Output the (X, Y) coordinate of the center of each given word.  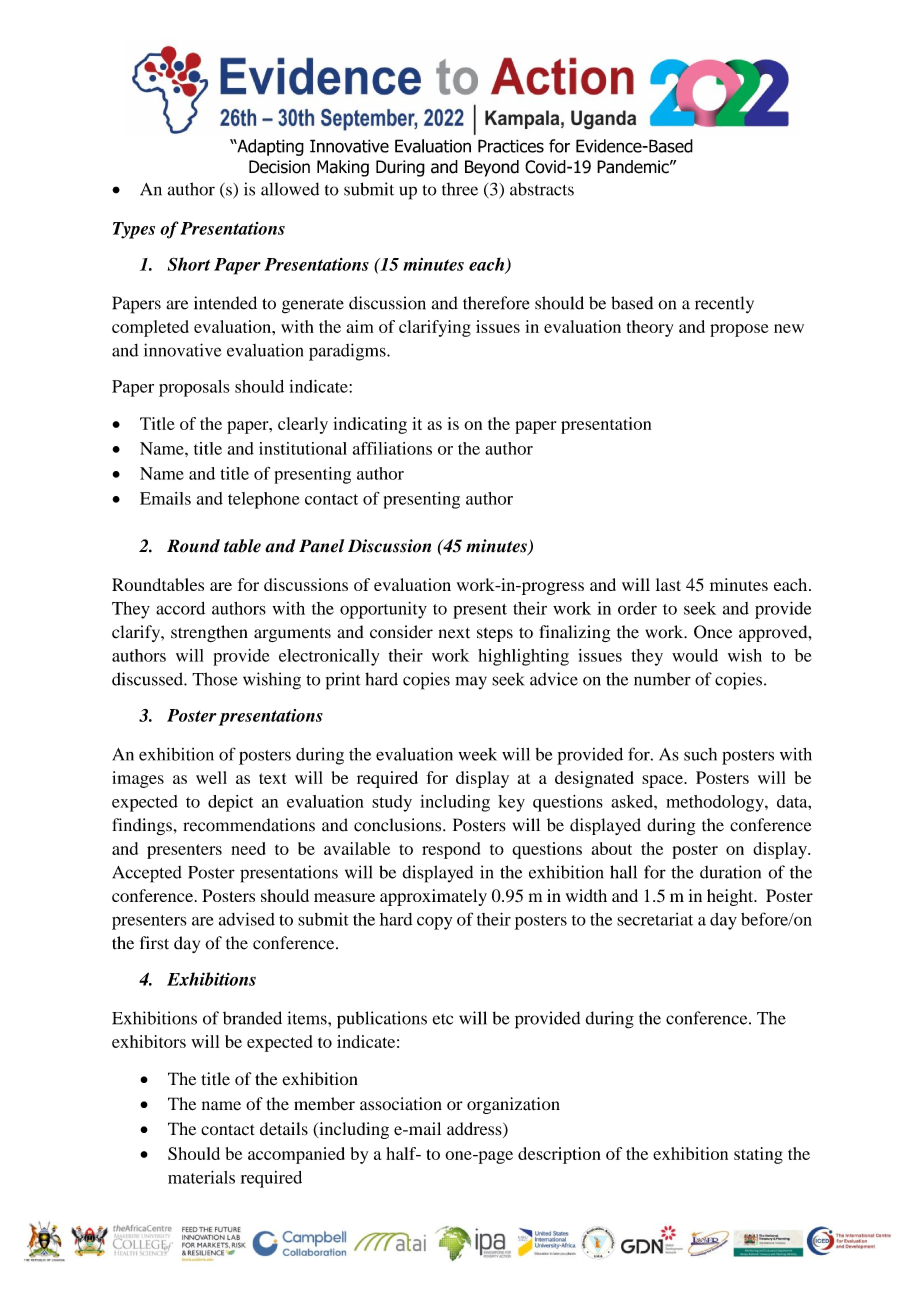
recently (724, 304)
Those (215, 679)
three (460, 189)
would (695, 655)
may (471, 682)
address (475, 1130)
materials (201, 1177)
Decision (279, 167)
